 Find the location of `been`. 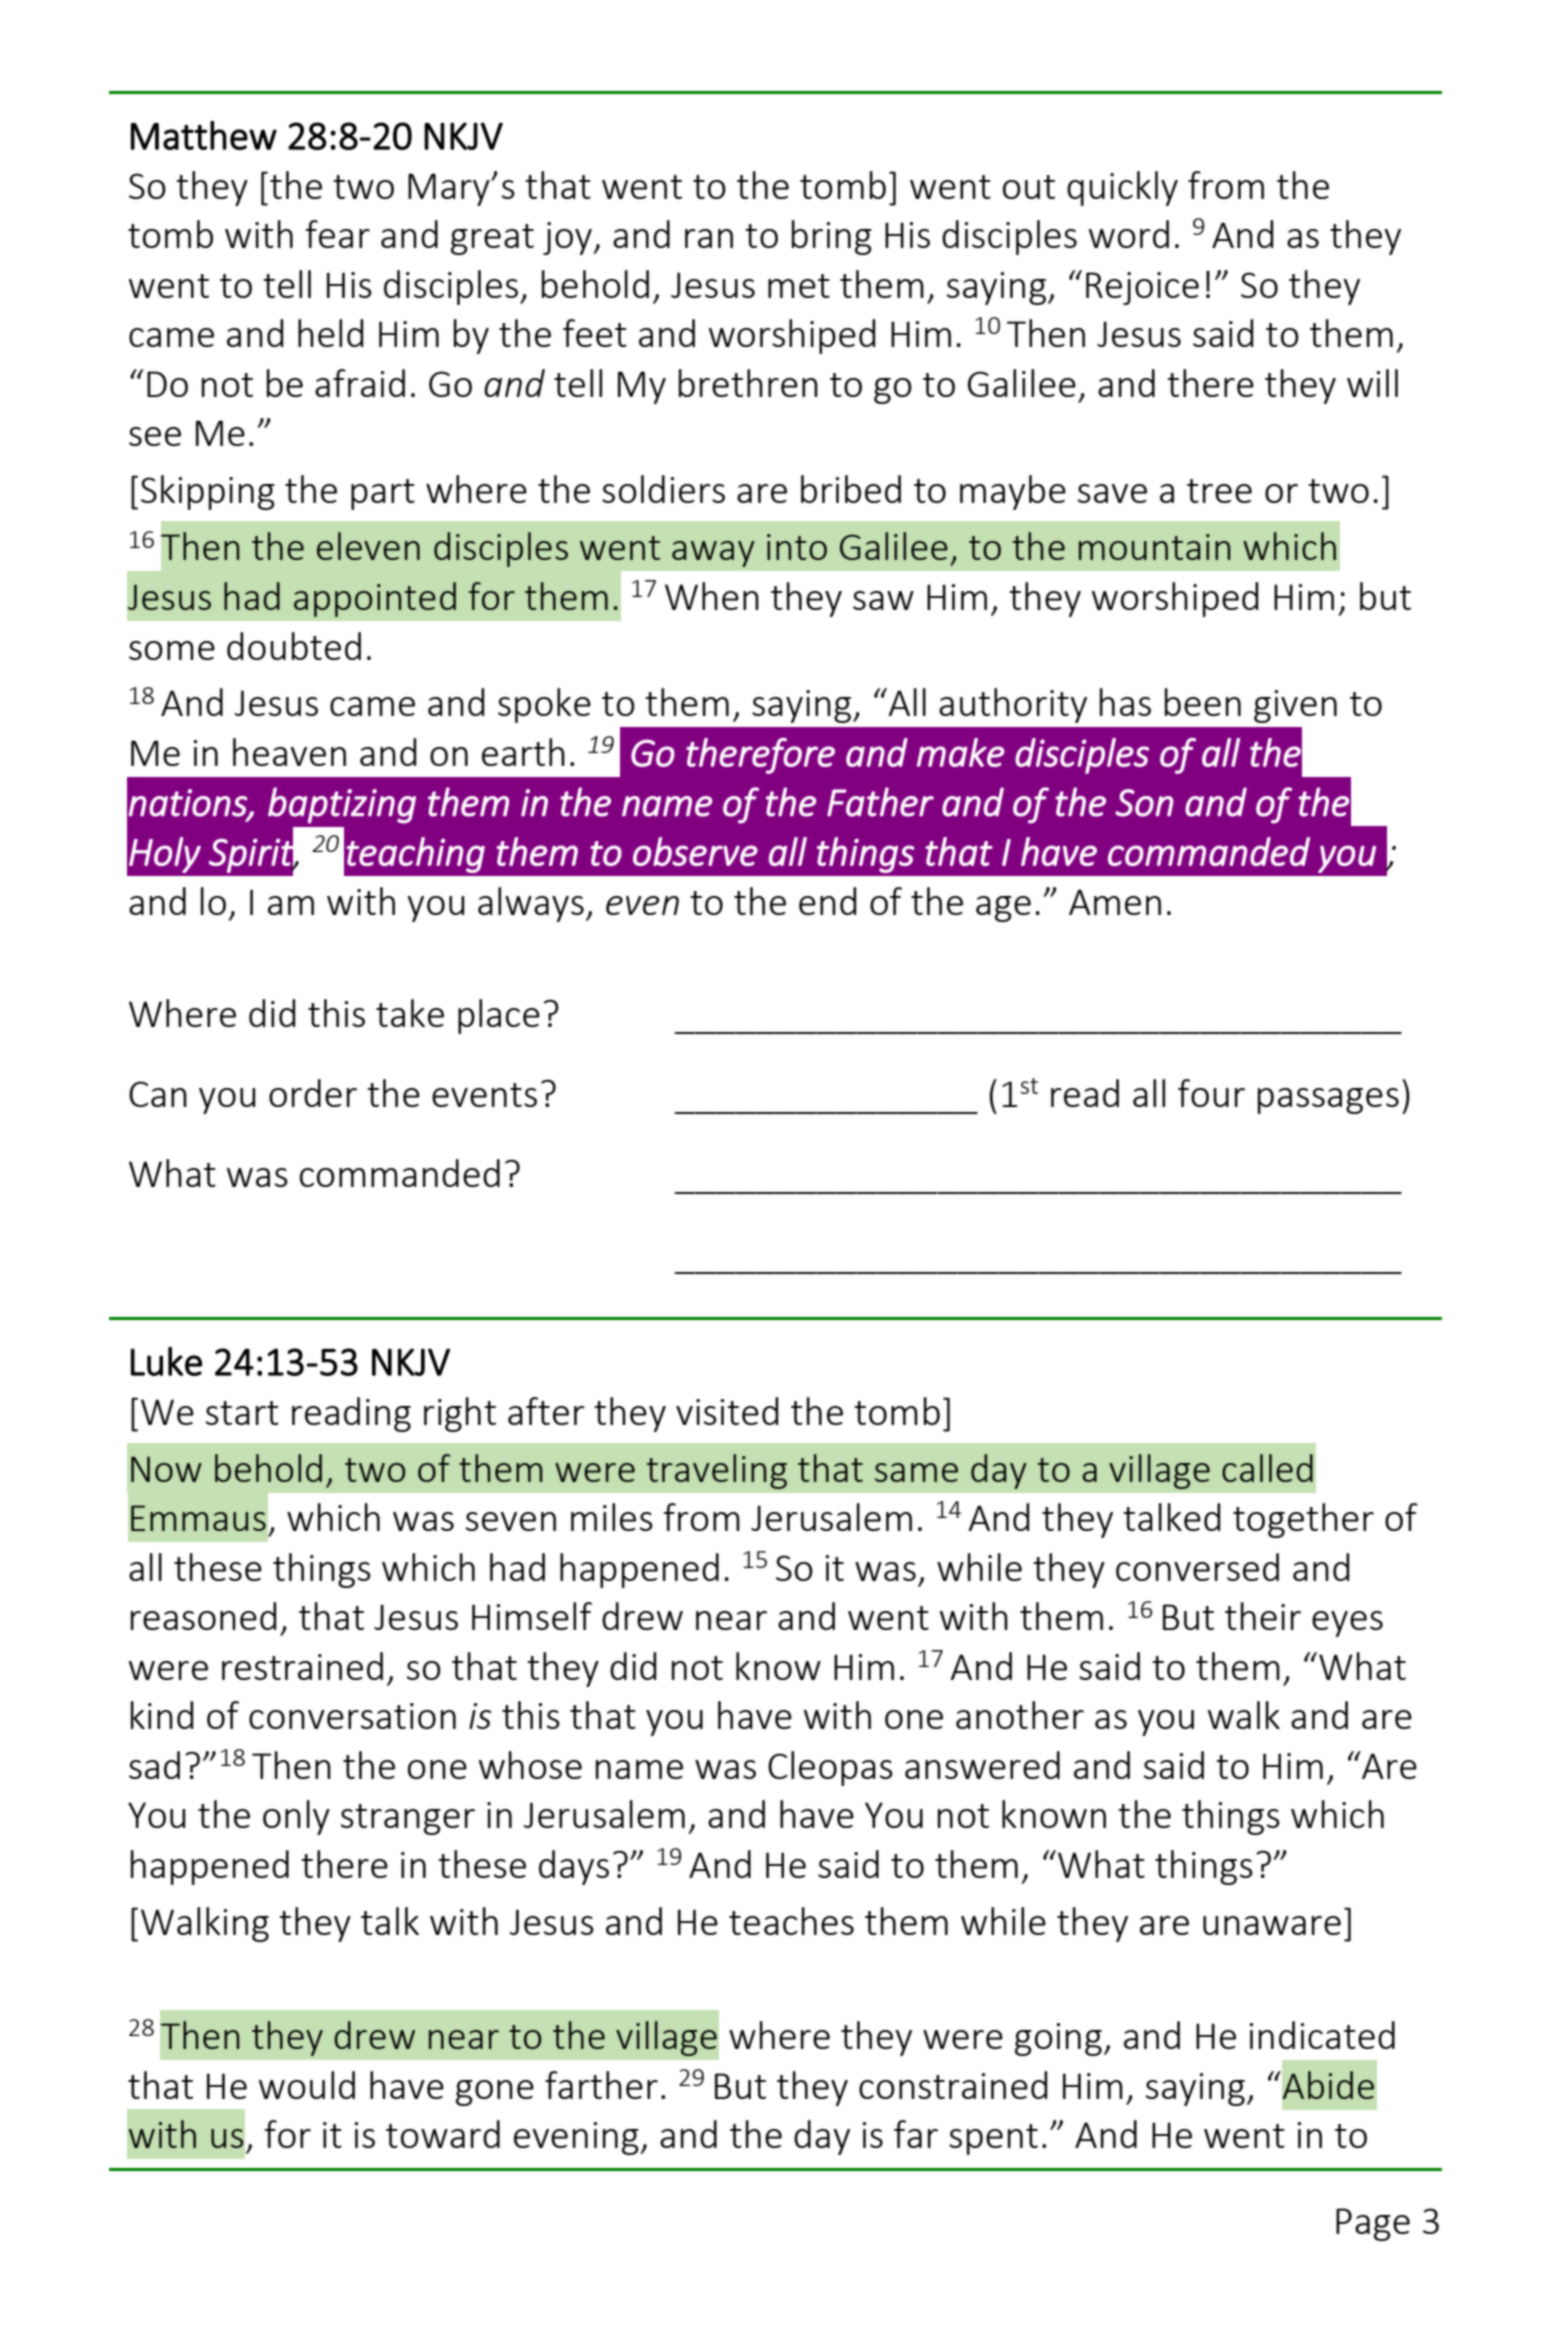

been is located at coordinates (1203, 702).
